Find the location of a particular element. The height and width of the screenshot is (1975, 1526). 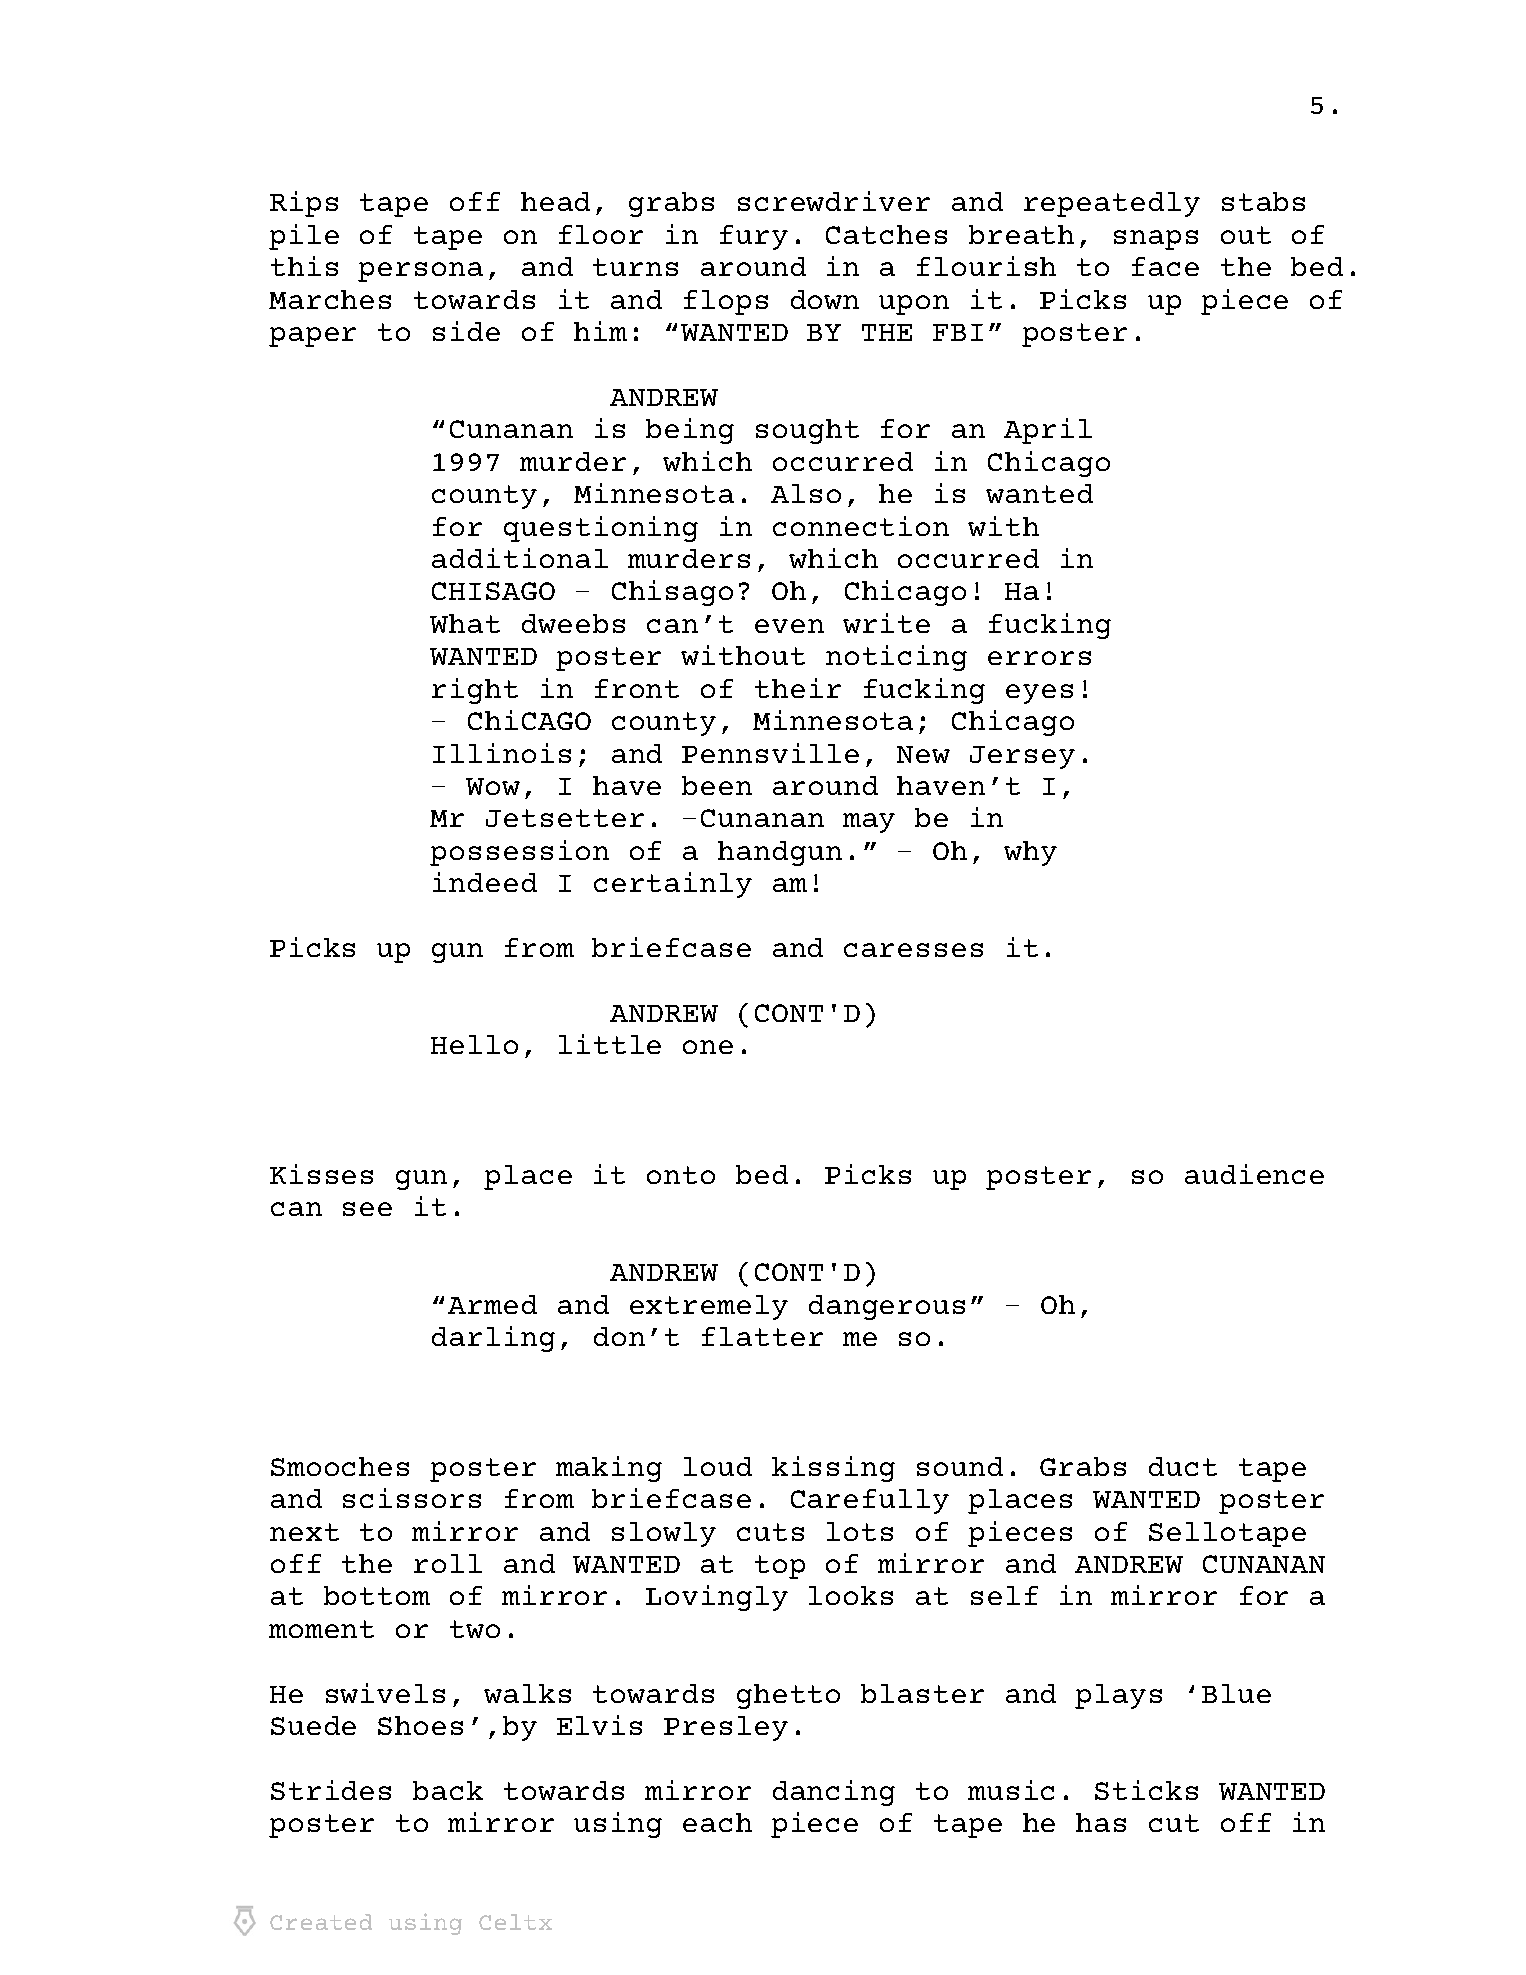

scissors is located at coordinates (412, 1498).
